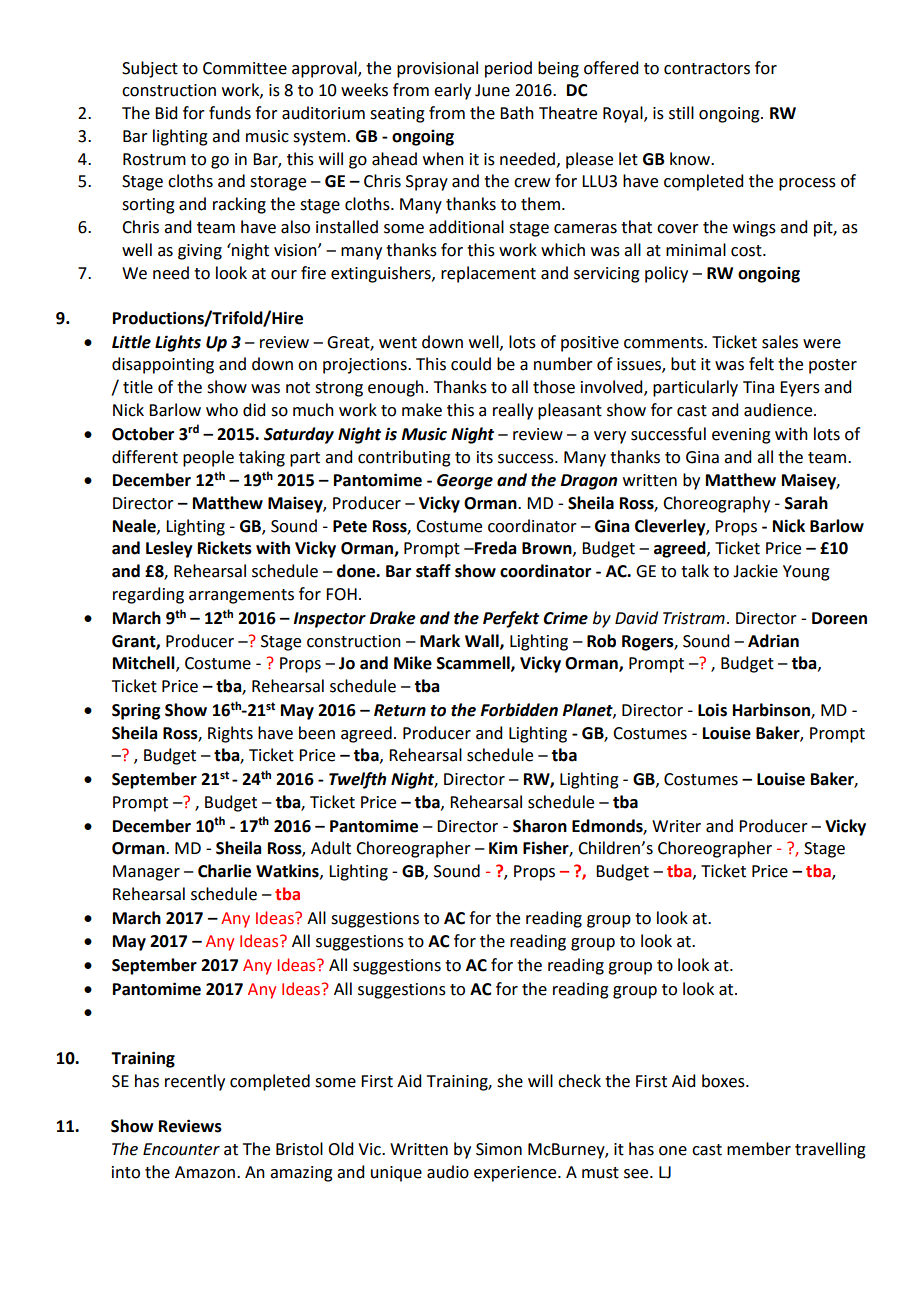  I want to click on contractors, so click(707, 69).
